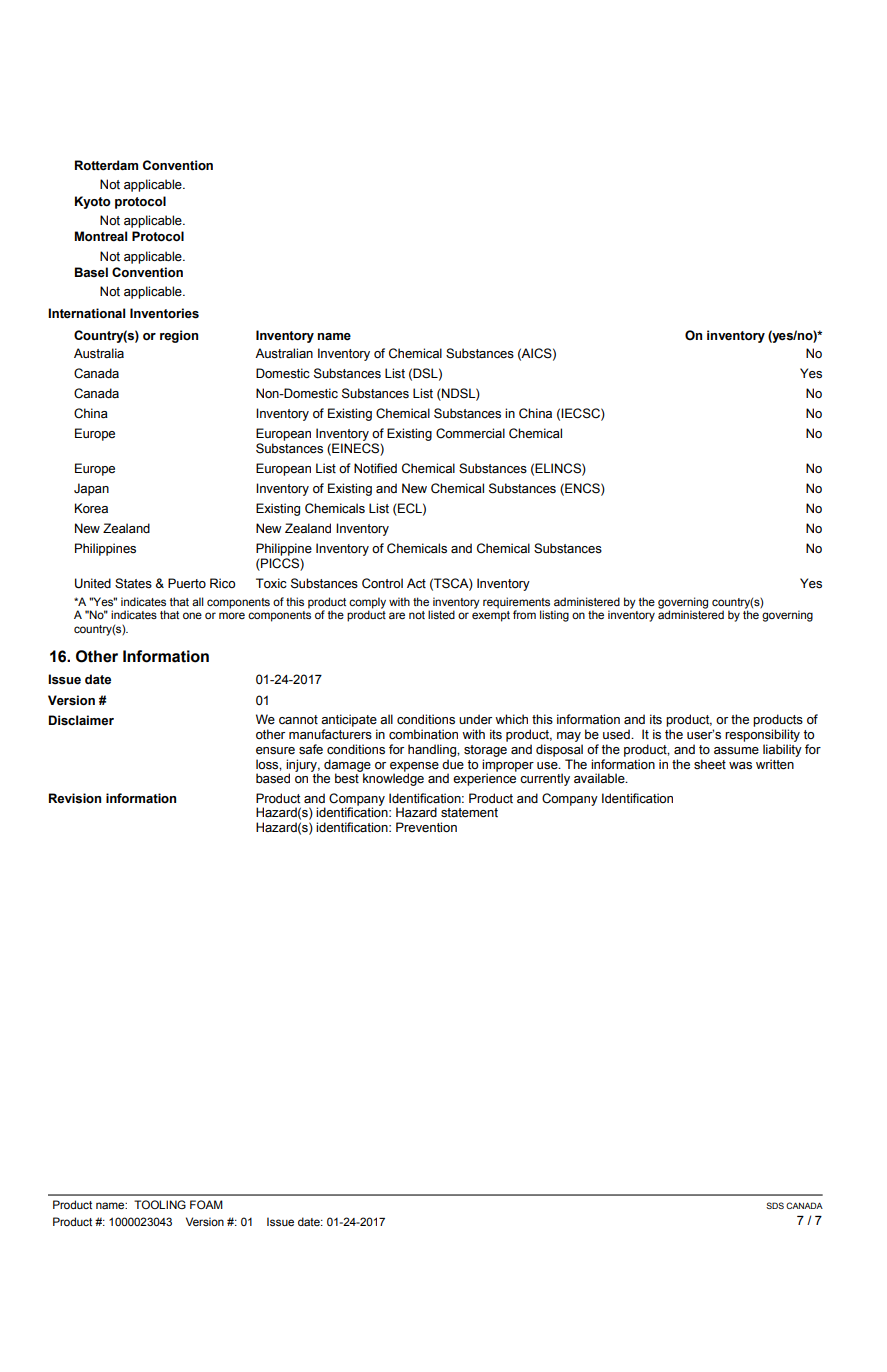 The height and width of the image is (1372, 887). What do you see at coordinates (470, 433) in the image?
I see `Commercial` at bounding box center [470, 433].
